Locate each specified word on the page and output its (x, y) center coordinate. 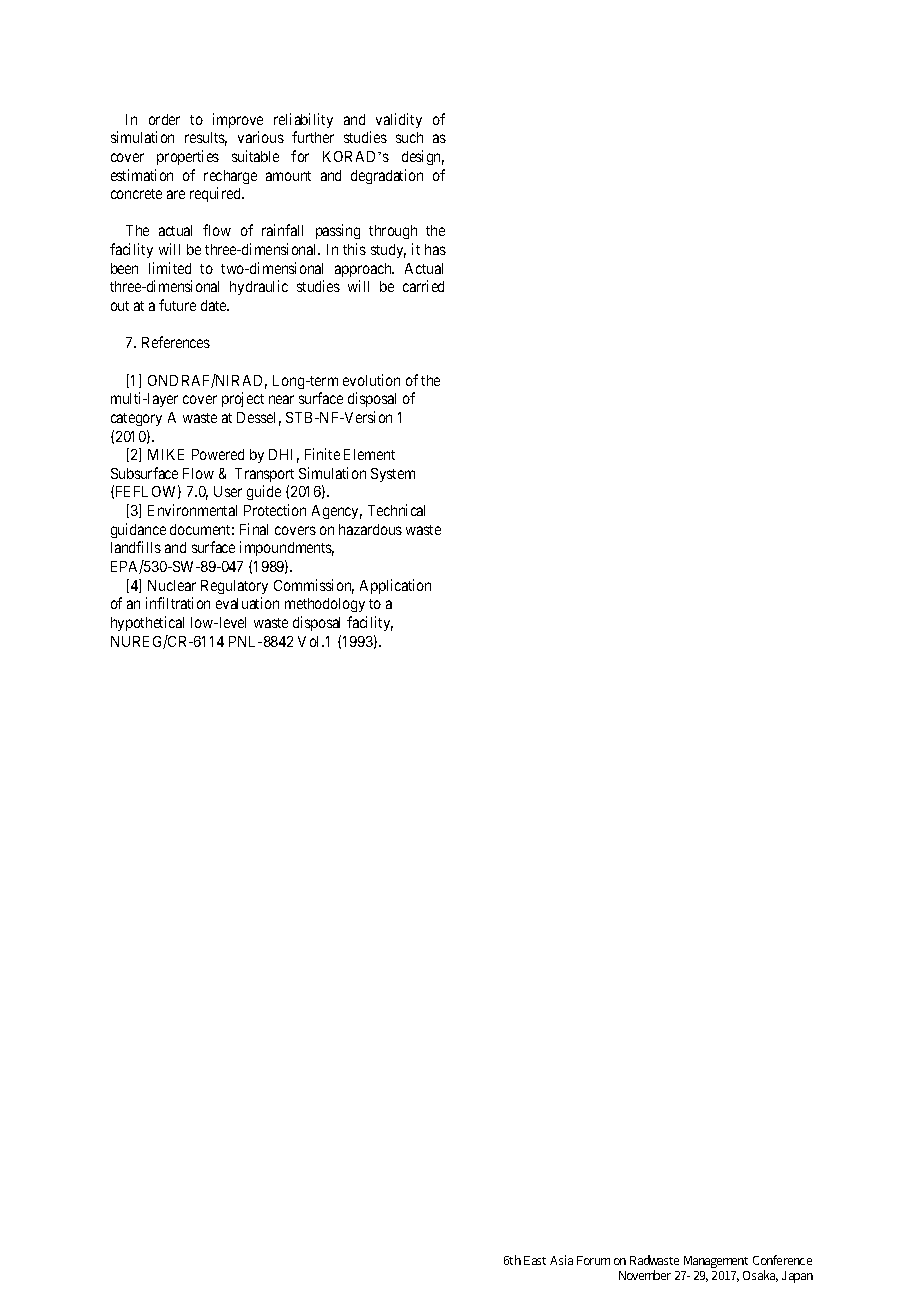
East (535, 1260)
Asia (561, 1260)
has (435, 249)
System (393, 475)
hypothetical (147, 623)
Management (716, 1262)
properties (188, 157)
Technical (396, 510)
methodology (325, 605)
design (423, 157)
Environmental (192, 510)
